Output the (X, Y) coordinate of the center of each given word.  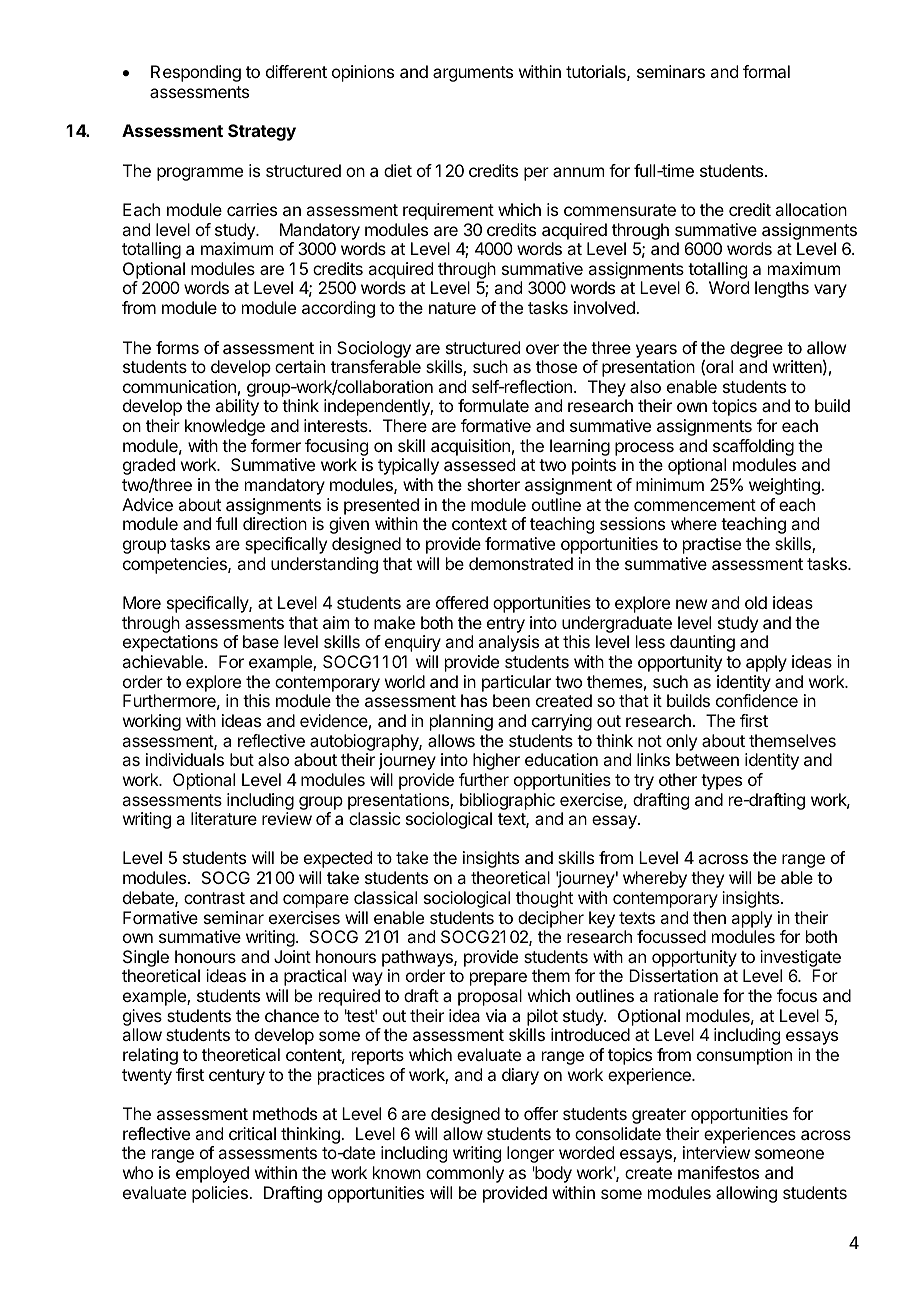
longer (530, 1154)
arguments (473, 74)
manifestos (718, 1172)
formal (766, 71)
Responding (196, 73)
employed (212, 1174)
